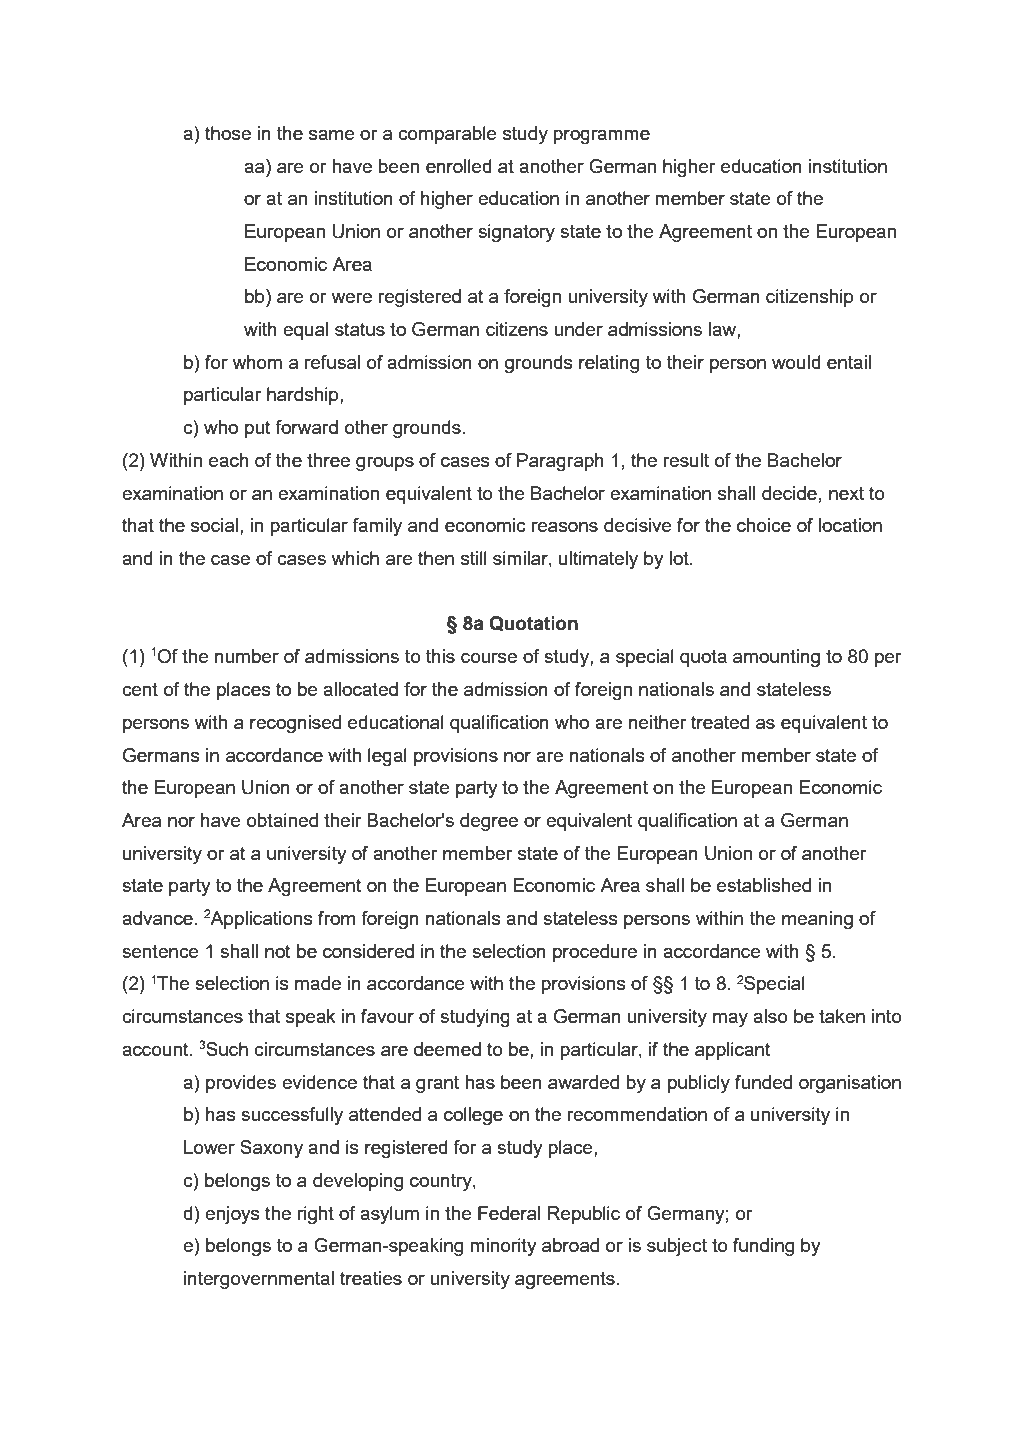 The image size is (1026, 1452). Describe the element at coordinates (228, 133) in the image. I see `those` at that location.
